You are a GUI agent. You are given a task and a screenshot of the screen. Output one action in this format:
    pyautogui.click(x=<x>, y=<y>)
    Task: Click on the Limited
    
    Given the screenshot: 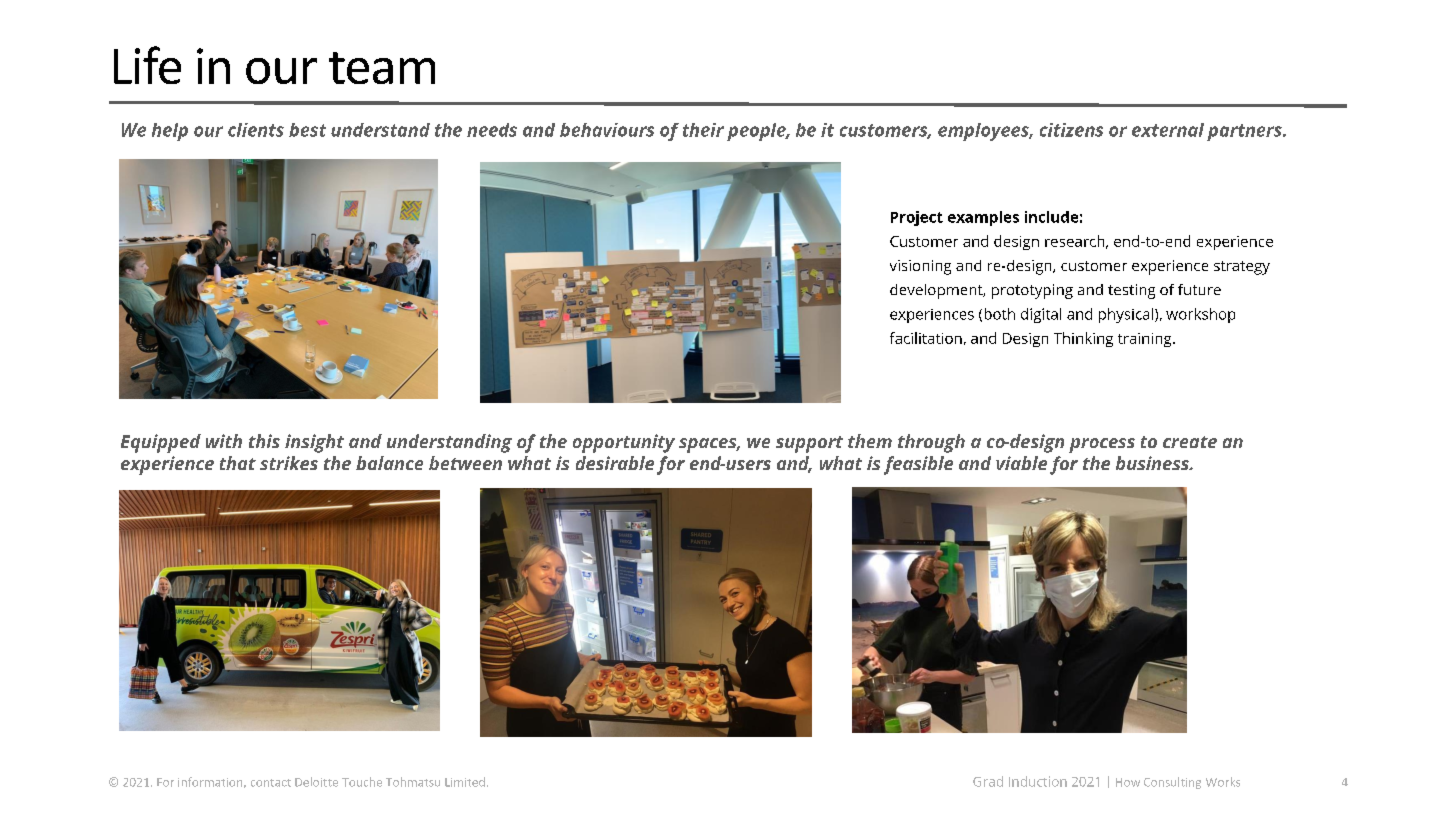 What is the action you would take?
    pyautogui.click(x=465, y=782)
